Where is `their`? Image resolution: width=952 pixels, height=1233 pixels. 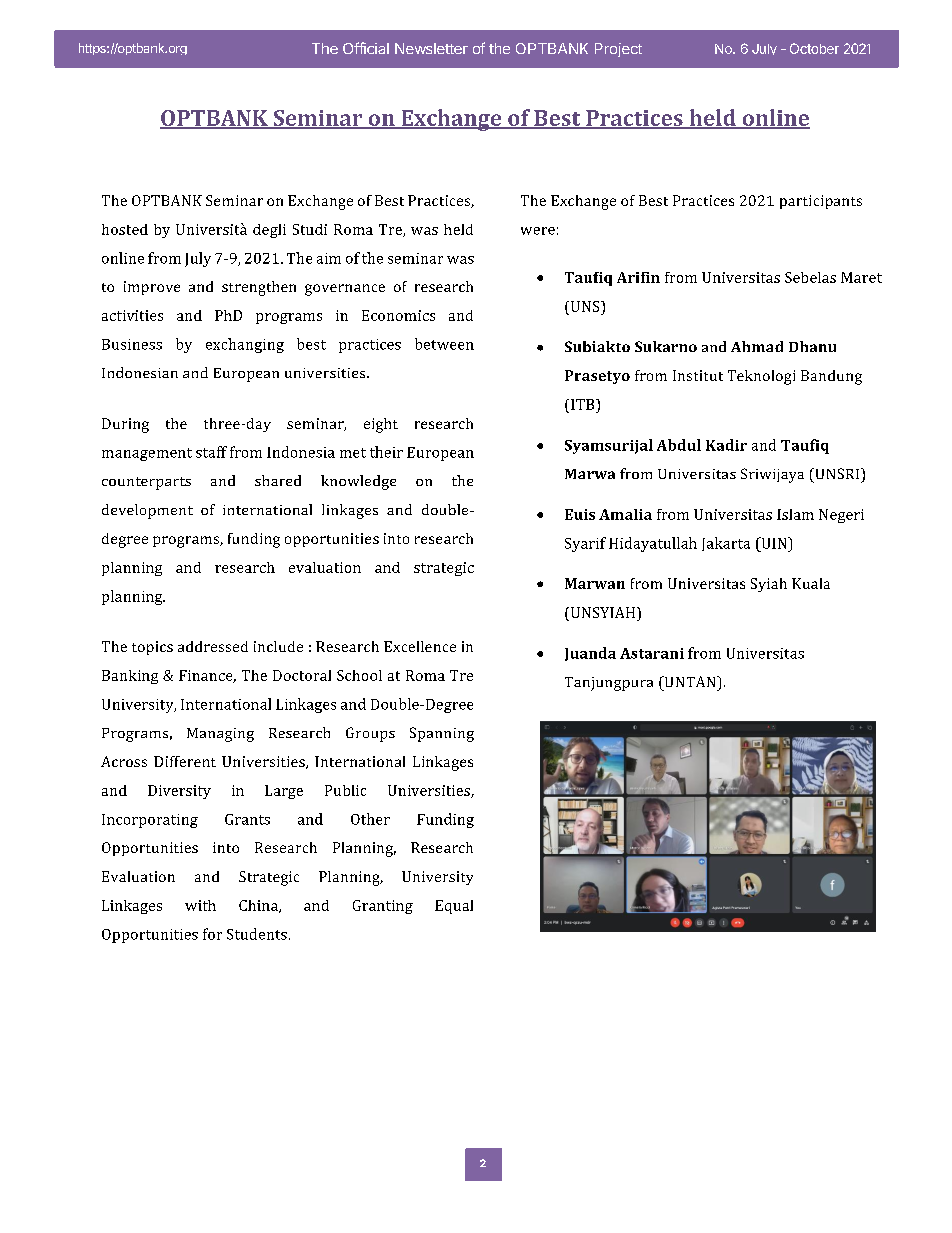
their is located at coordinates (386, 452).
